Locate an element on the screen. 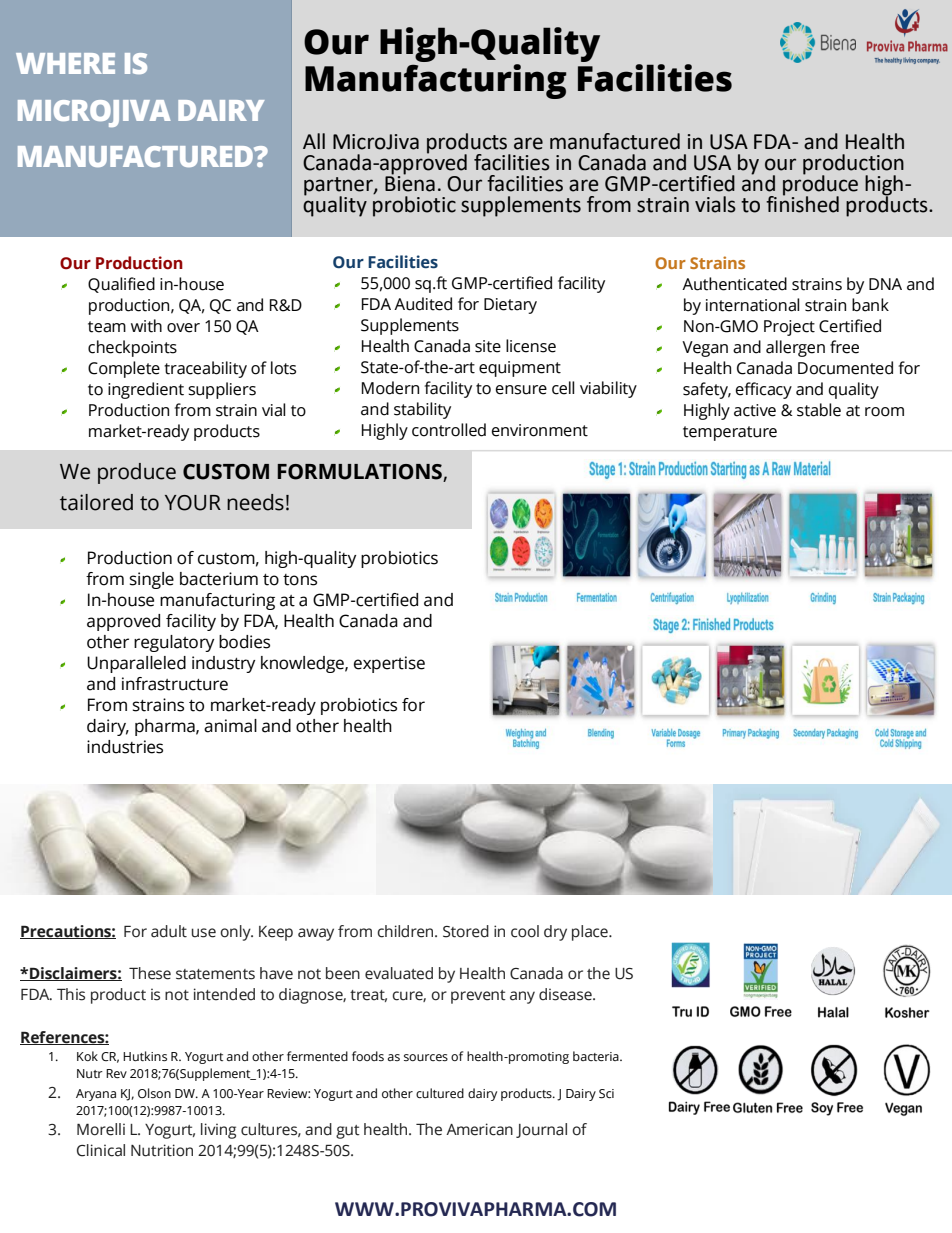  Olson is located at coordinates (154, 1093).
